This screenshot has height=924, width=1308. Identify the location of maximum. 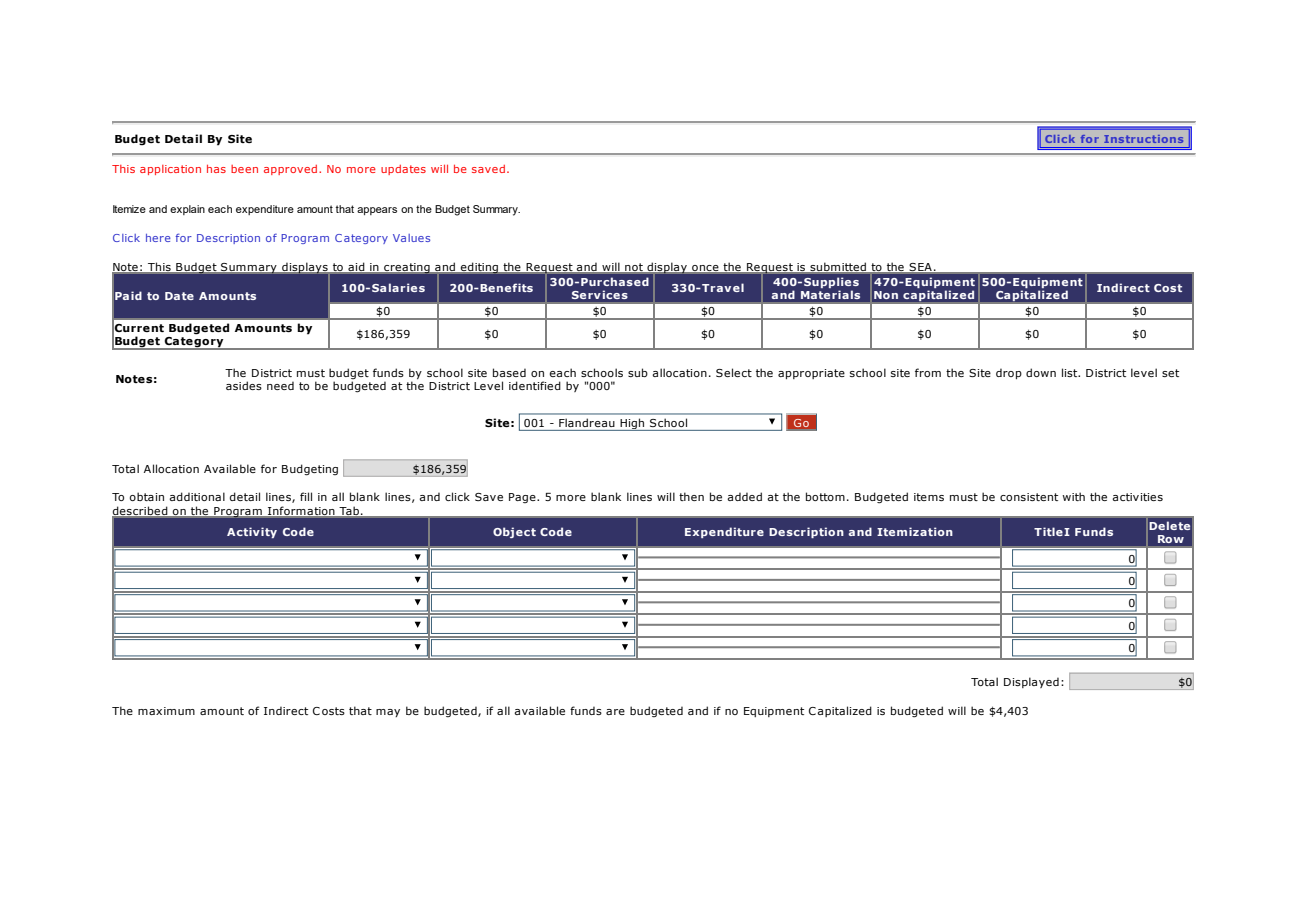
(166, 711).
